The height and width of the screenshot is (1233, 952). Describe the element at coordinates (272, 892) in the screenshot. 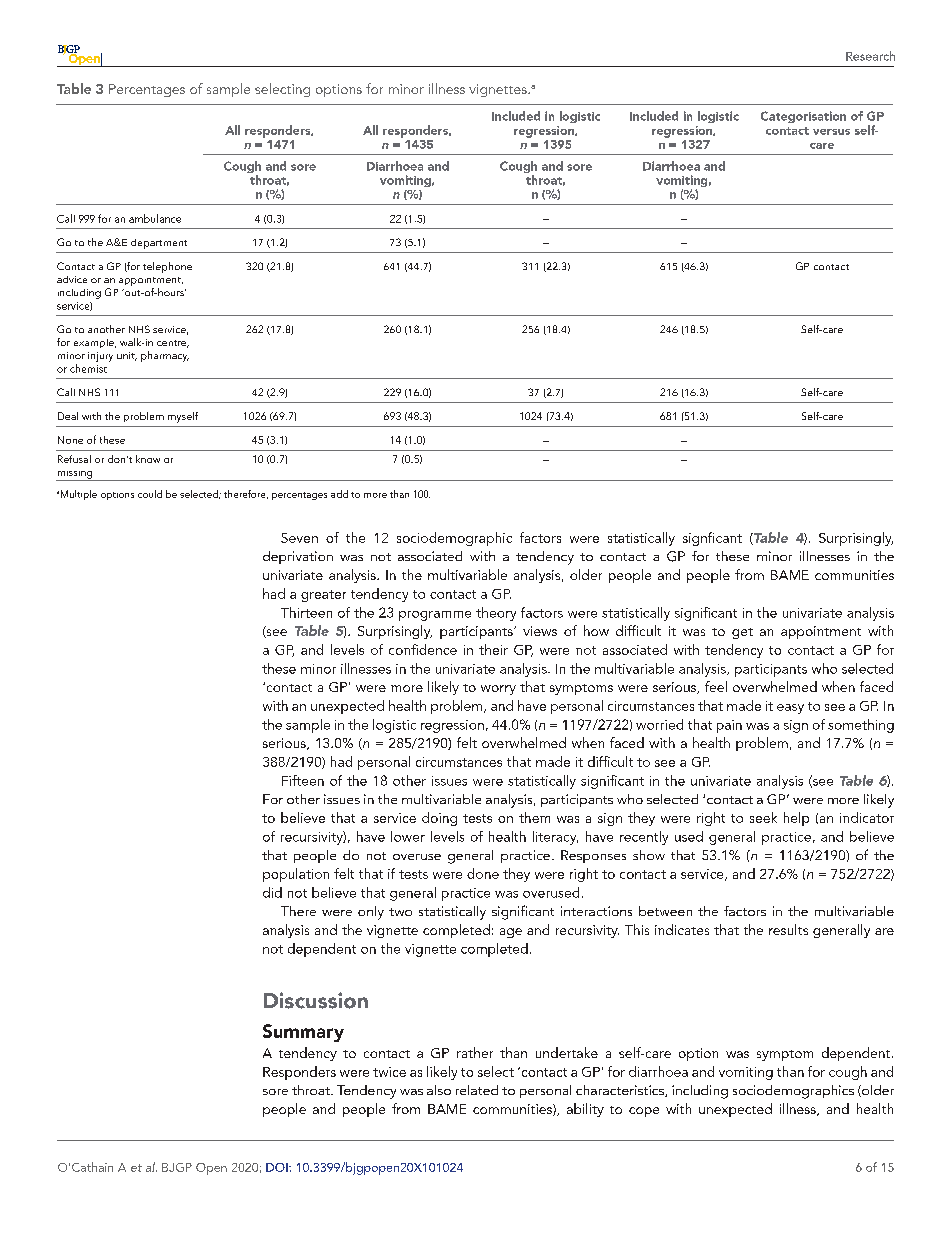

I see `did` at that location.
